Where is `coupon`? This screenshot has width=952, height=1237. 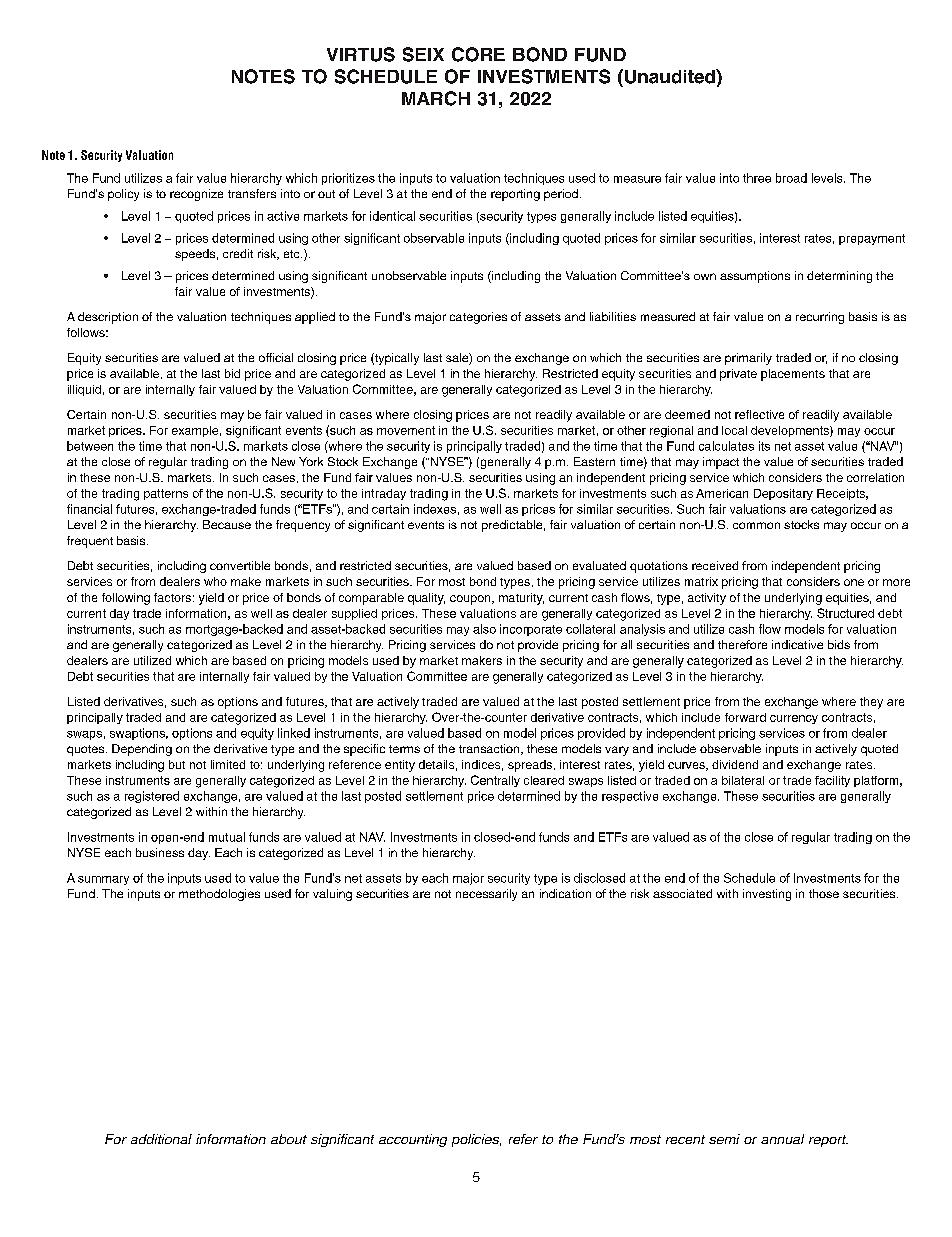 coupon is located at coordinates (471, 600).
